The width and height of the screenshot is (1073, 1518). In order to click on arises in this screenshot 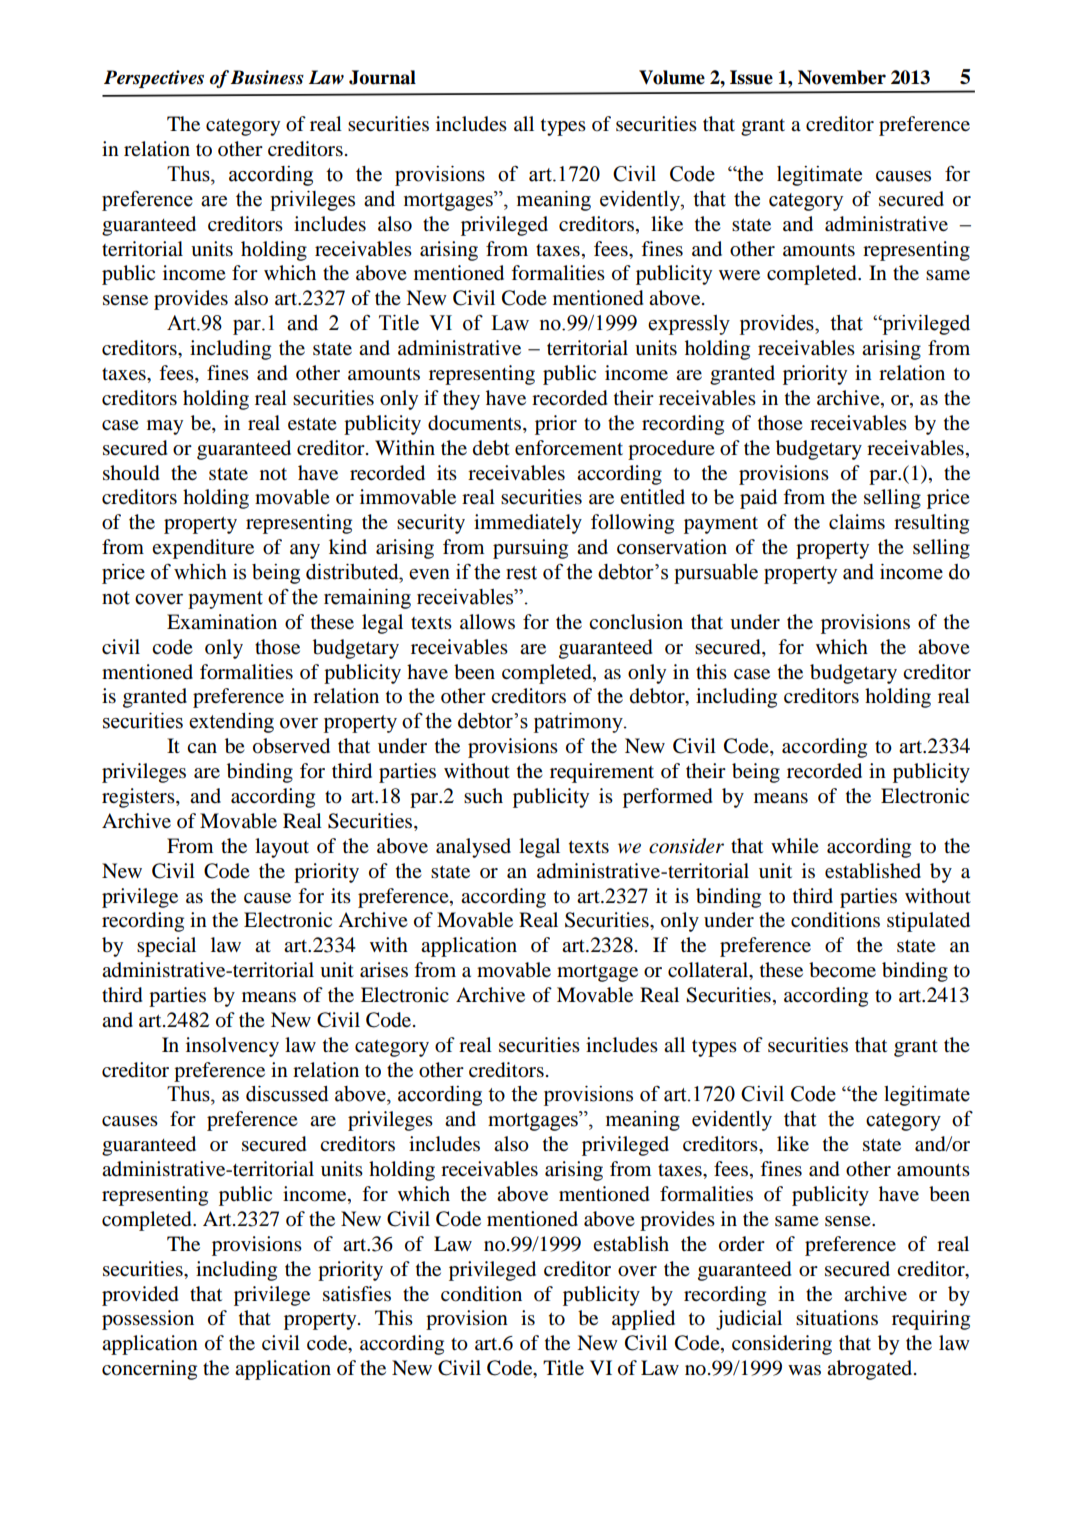, I will do `click(384, 970)`.
